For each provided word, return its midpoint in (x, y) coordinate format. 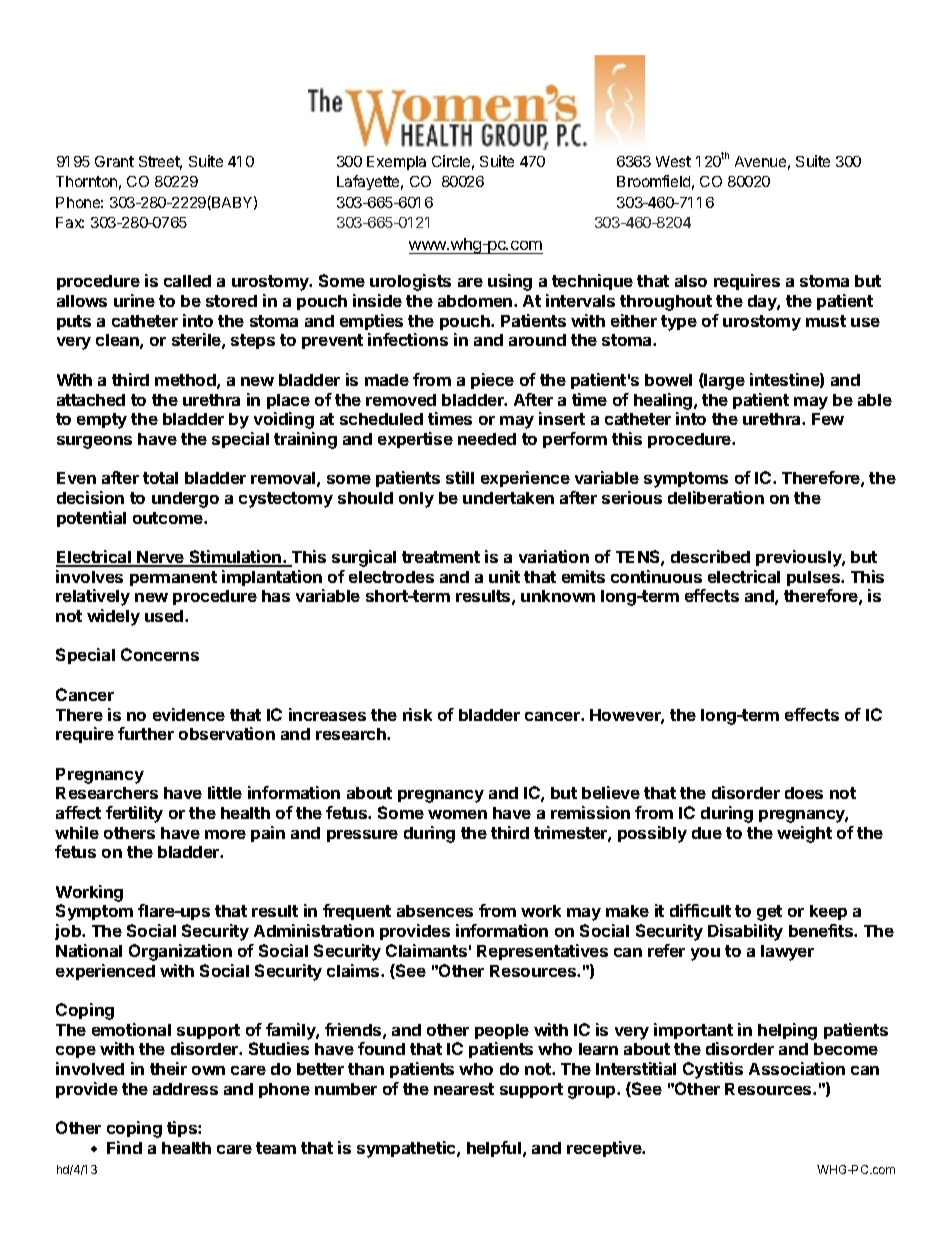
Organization (180, 952)
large (724, 381)
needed (487, 439)
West (673, 161)
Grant (114, 161)
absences (435, 911)
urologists (410, 282)
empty (102, 421)
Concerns (160, 654)
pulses (814, 578)
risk (417, 714)
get (769, 913)
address (185, 1089)
